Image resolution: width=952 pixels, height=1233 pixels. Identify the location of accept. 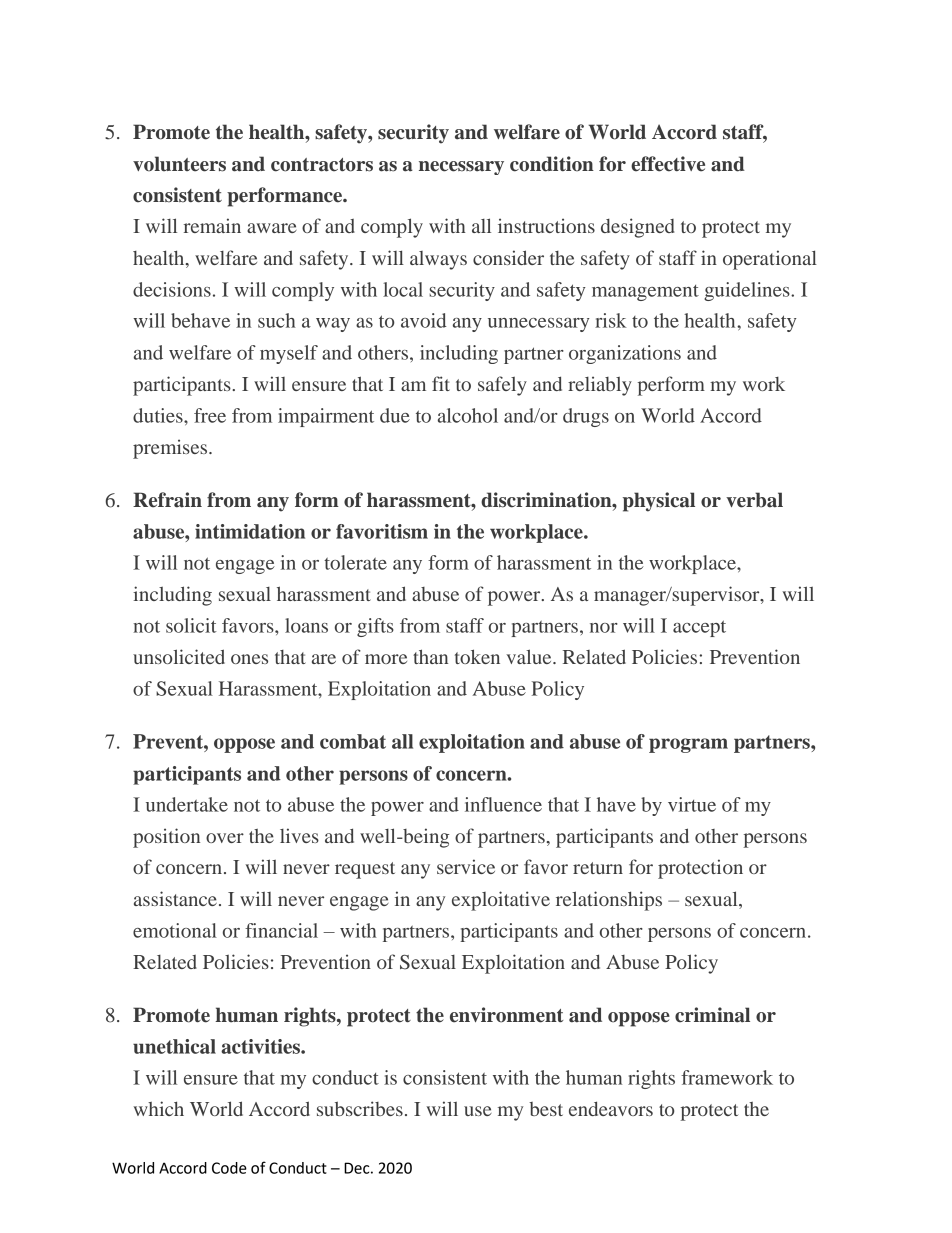
(699, 628).
